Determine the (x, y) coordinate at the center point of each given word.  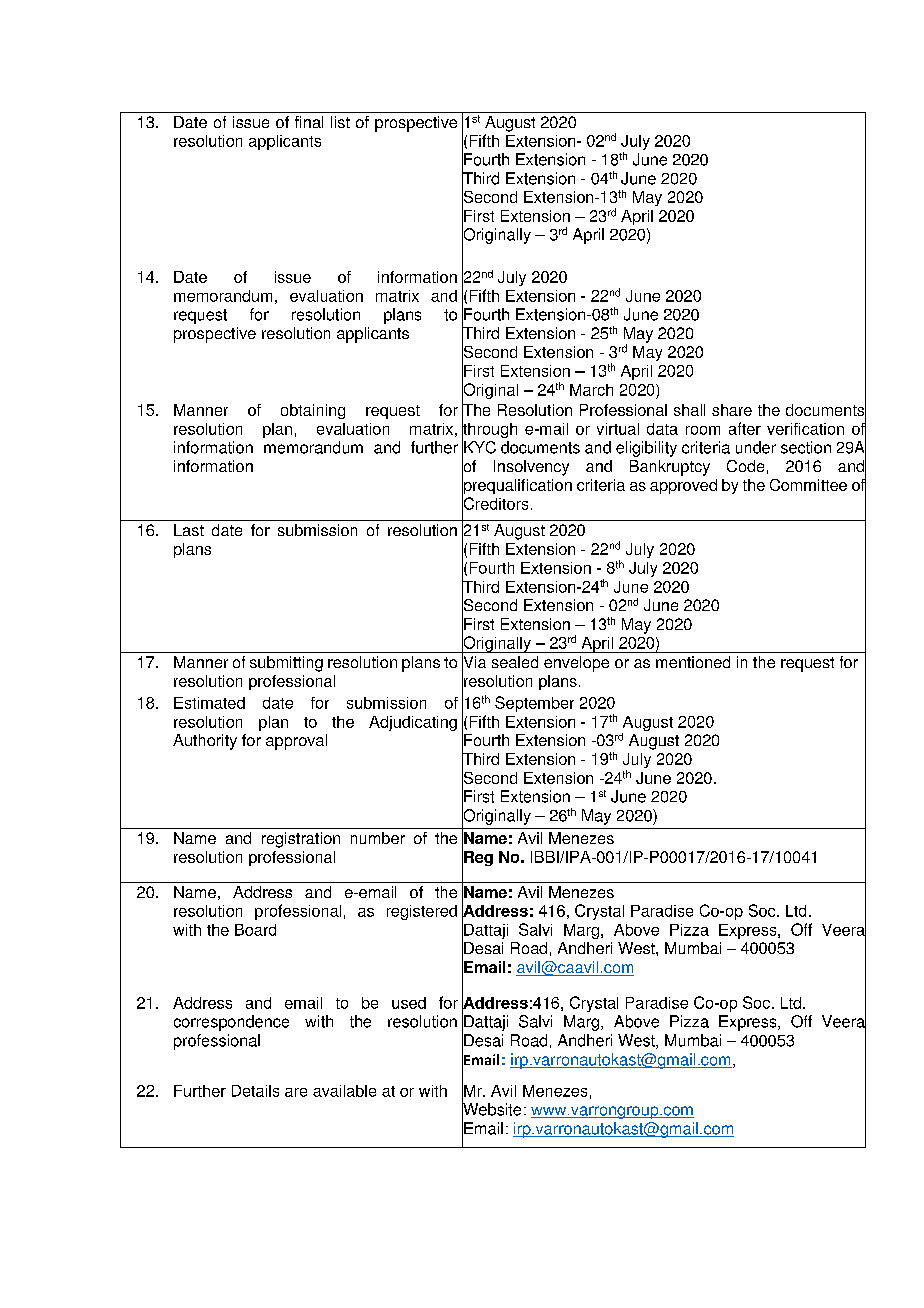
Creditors (495, 503)
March (591, 390)
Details (255, 1091)
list (340, 122)
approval (296, 742)
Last (189, 530)
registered (422, 912)
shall (689, 410)
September (534, 704)
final (309, 122)
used (409, 1003)
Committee (808, 485)
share (732, 410)
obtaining (313, 411)
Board (255, 930)
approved (683, 486)
